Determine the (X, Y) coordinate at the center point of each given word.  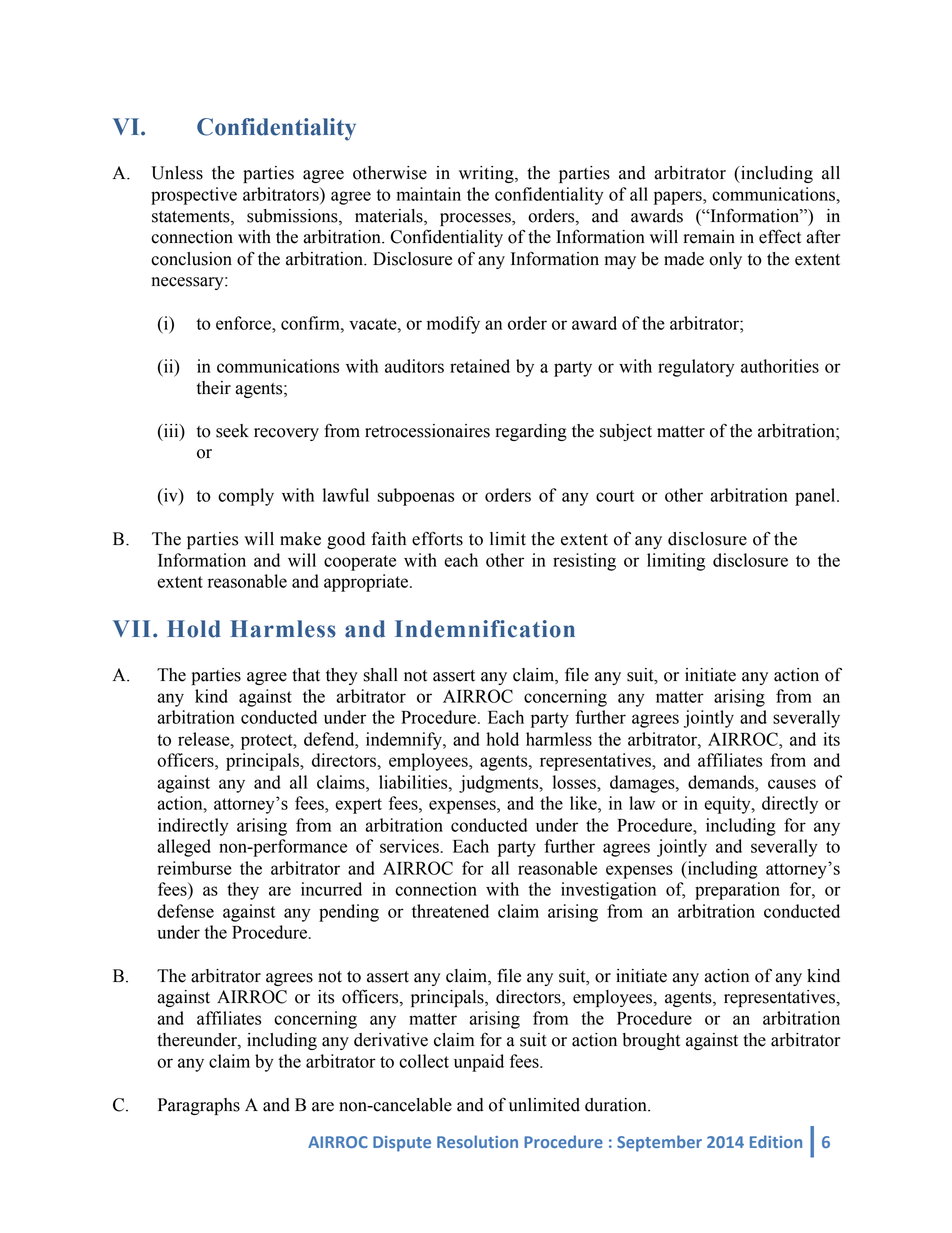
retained (480, 366)
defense (185, 911)
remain (709, 237)
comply (246, 497)
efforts (437, 538)
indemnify (405, 741)
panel (816, 497)
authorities (780, 366)
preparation (737, 891)
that (306, 675)
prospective (194, 196)
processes (476, 219)
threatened (450, 911)
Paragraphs (199, 1106)
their (214, 388)
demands (722, 782)
